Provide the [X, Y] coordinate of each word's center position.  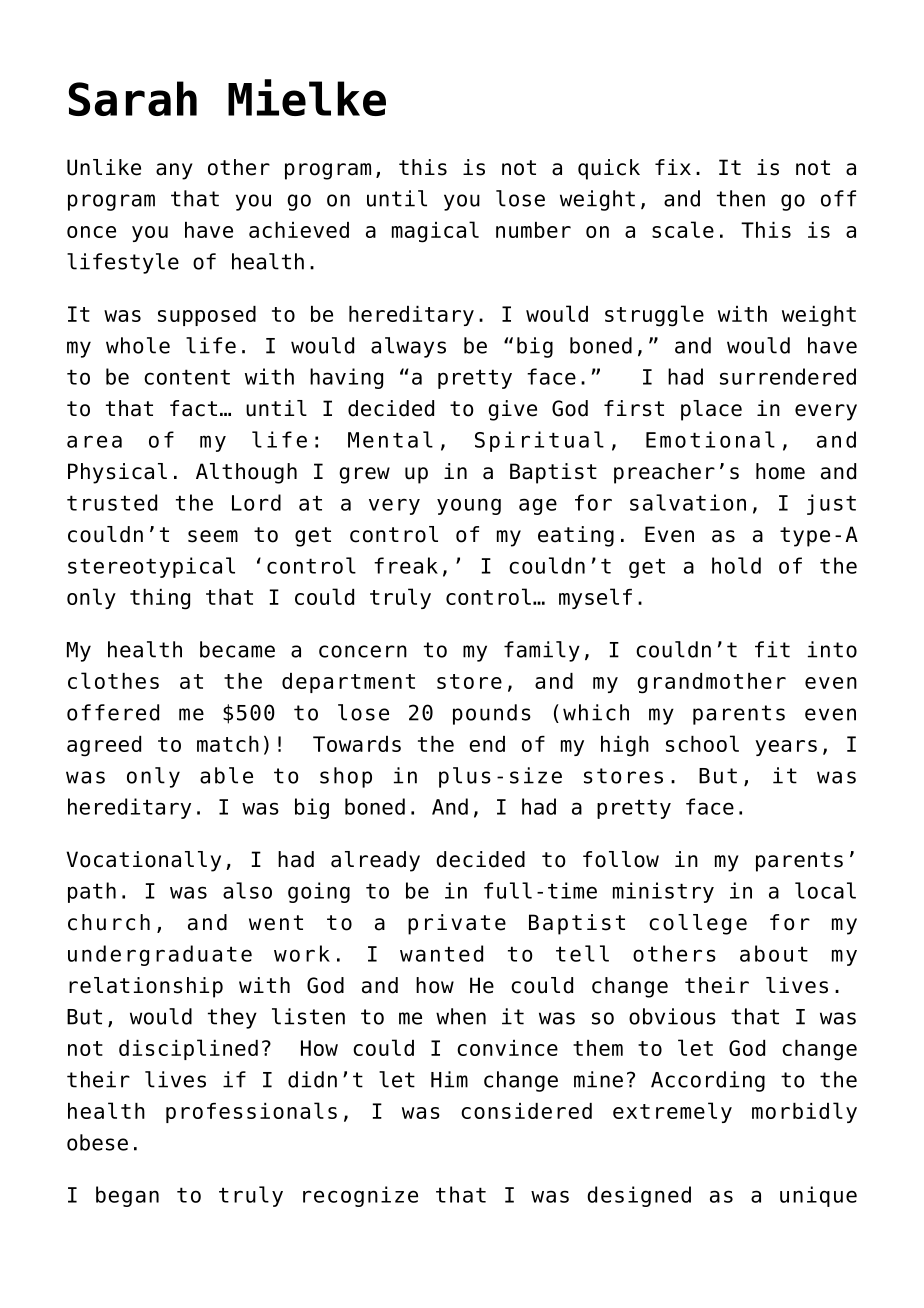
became [237, 649]
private [457, 924]
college [698, 924]
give [512, 410]
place [711, 410]
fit [772, 649]
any [174, 171]
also [247, 890]
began [127, 1196]
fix [673, 167]
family [542, 651]
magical [435, 232]
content [187, 377]
